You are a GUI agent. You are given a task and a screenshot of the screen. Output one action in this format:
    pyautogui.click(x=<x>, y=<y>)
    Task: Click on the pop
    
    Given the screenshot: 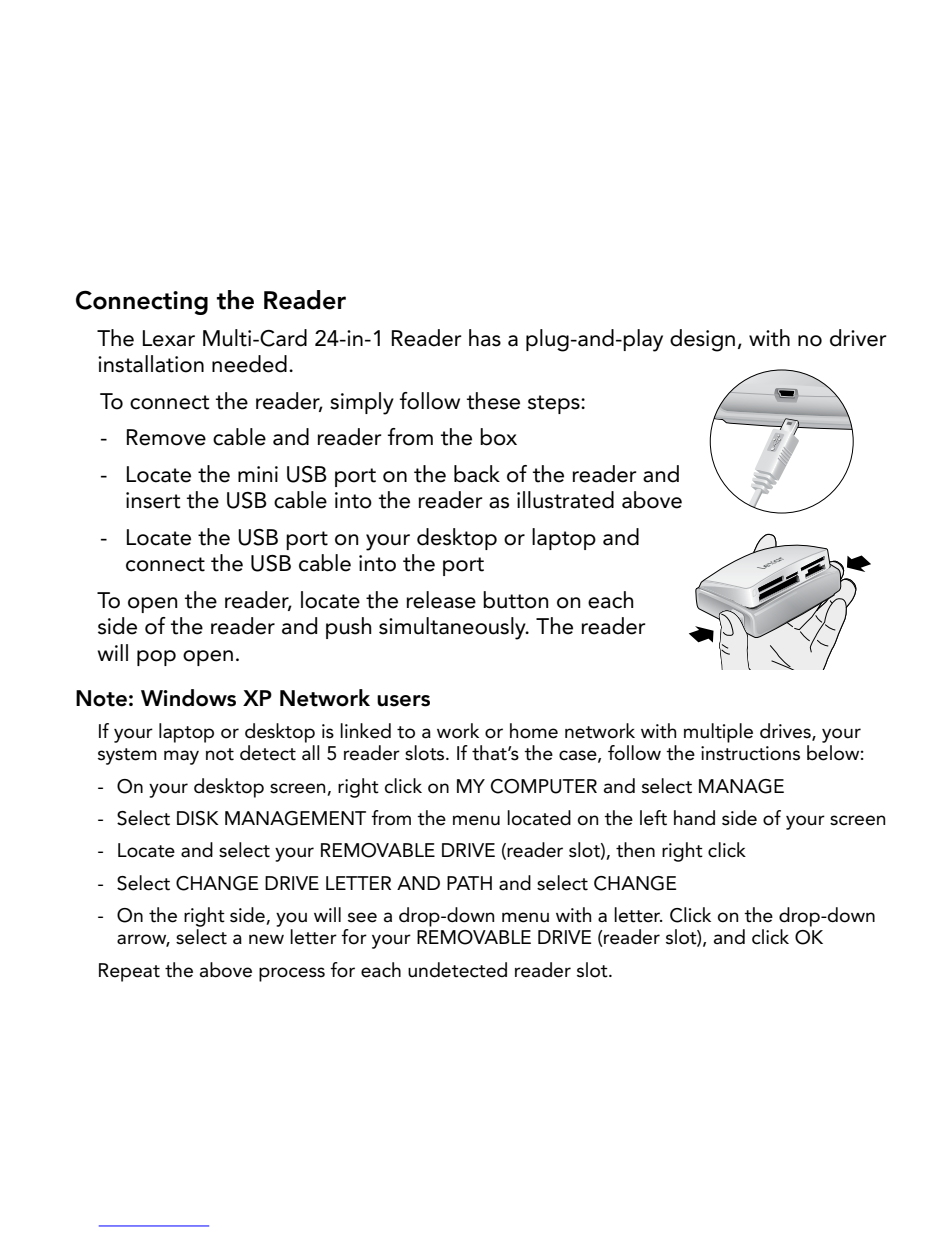 What is the action you would take?
    pyautogui.click(x=156, y=658)
